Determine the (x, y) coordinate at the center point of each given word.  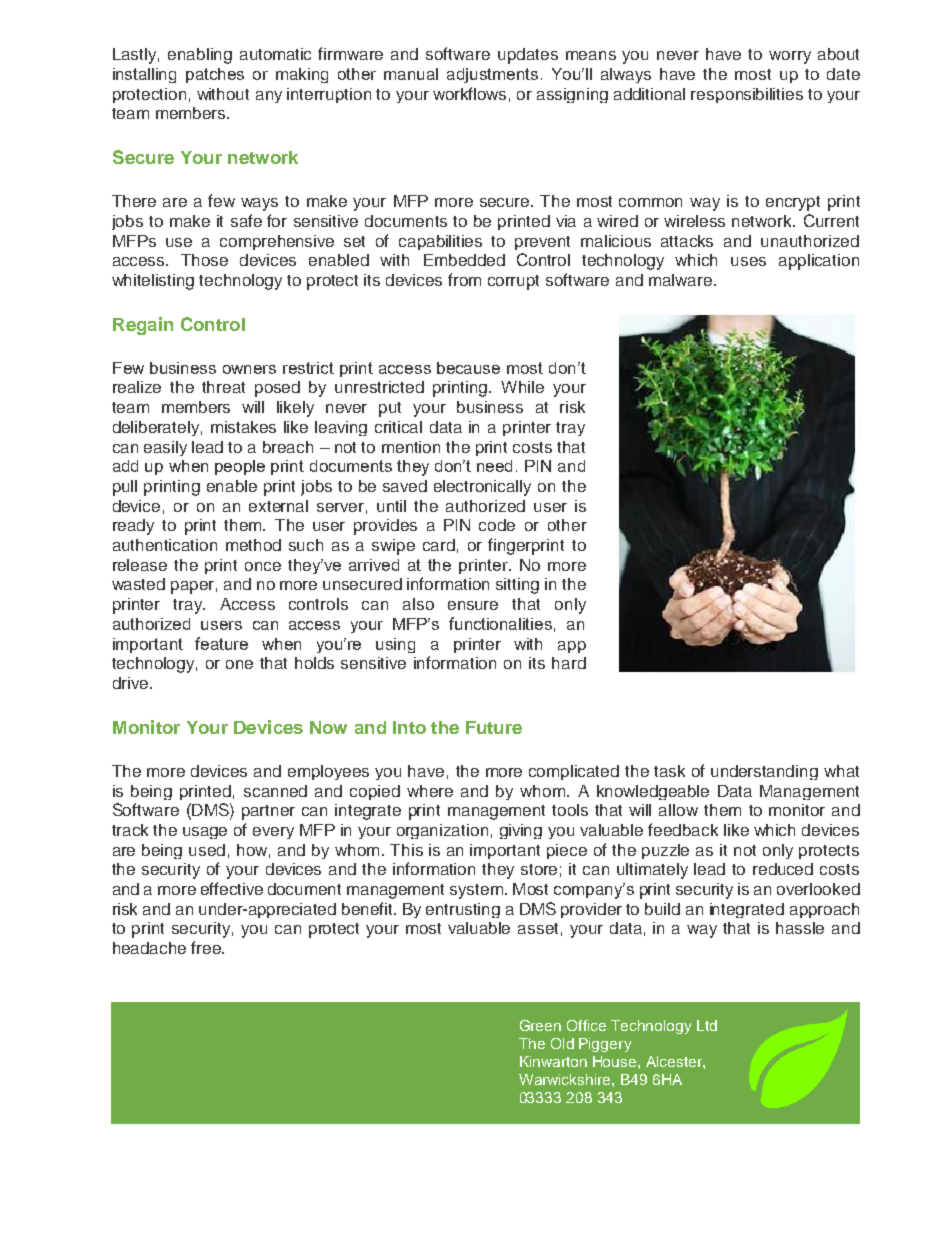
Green (540, 1025)
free (207, 947)
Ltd (707, 1025)
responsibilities (747, 95)
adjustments (492, 75)
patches (215, 75)
